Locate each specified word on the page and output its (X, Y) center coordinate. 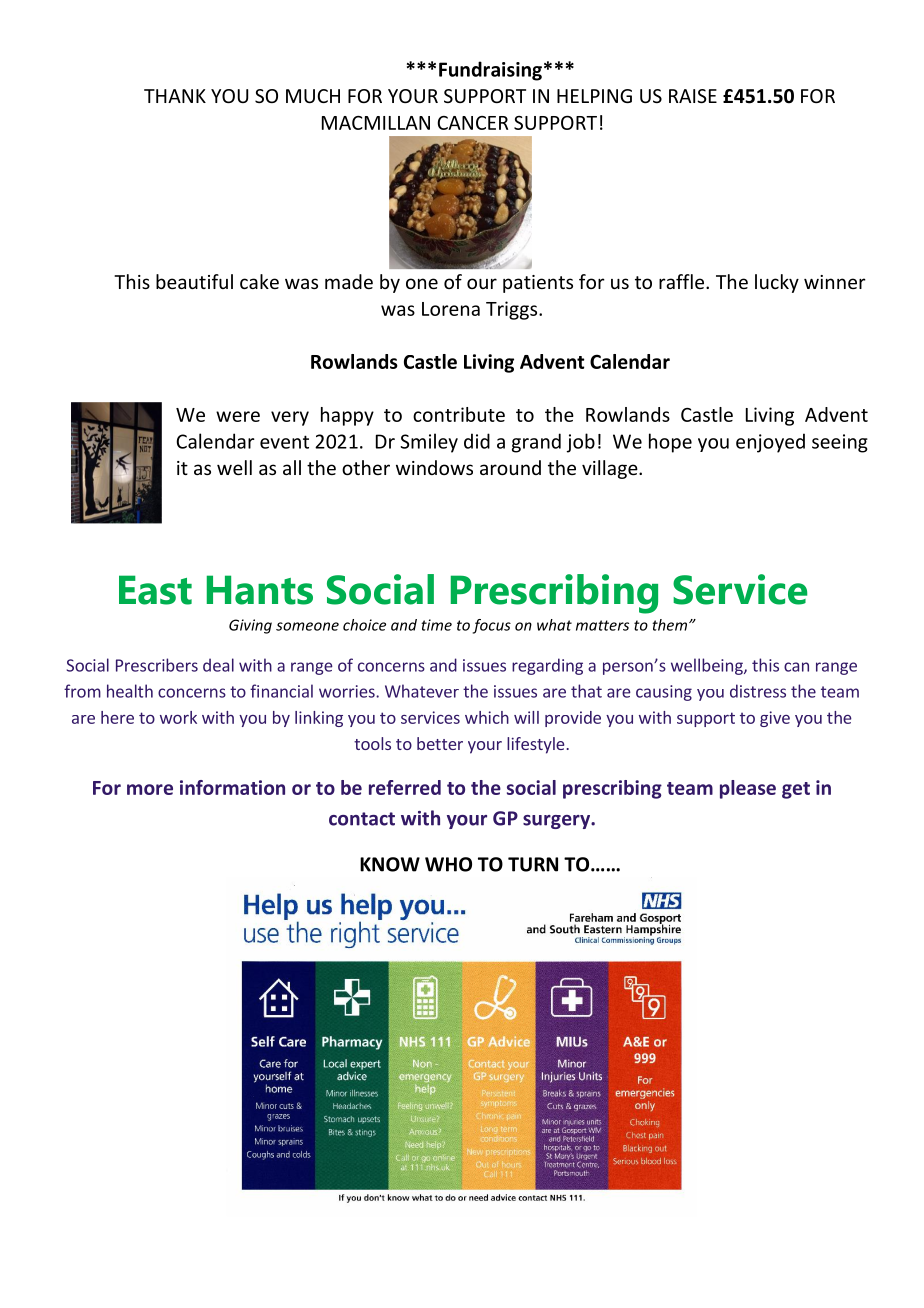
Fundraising (490, 71)
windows (434, 467)
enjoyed (770, 443)
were (238, 416)
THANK (175, 96)
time (436, 625)
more (150, 789)
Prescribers (157, 665)
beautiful (194, 281)
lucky (777, 283)
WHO (448, 864)
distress (758, 691)
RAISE (693, 96)
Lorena (451, 309)
